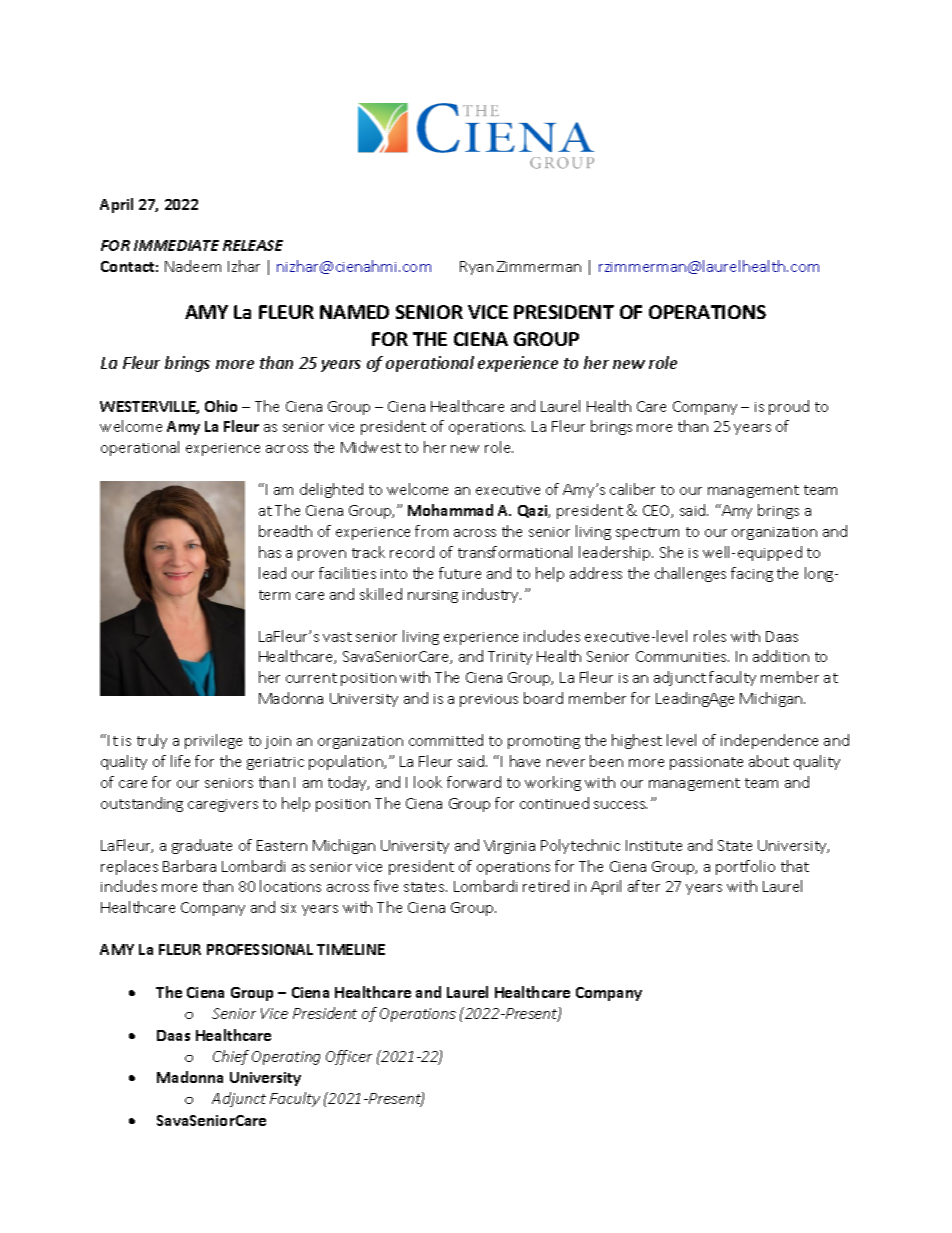  I want to click on after, so click(644, 886).
